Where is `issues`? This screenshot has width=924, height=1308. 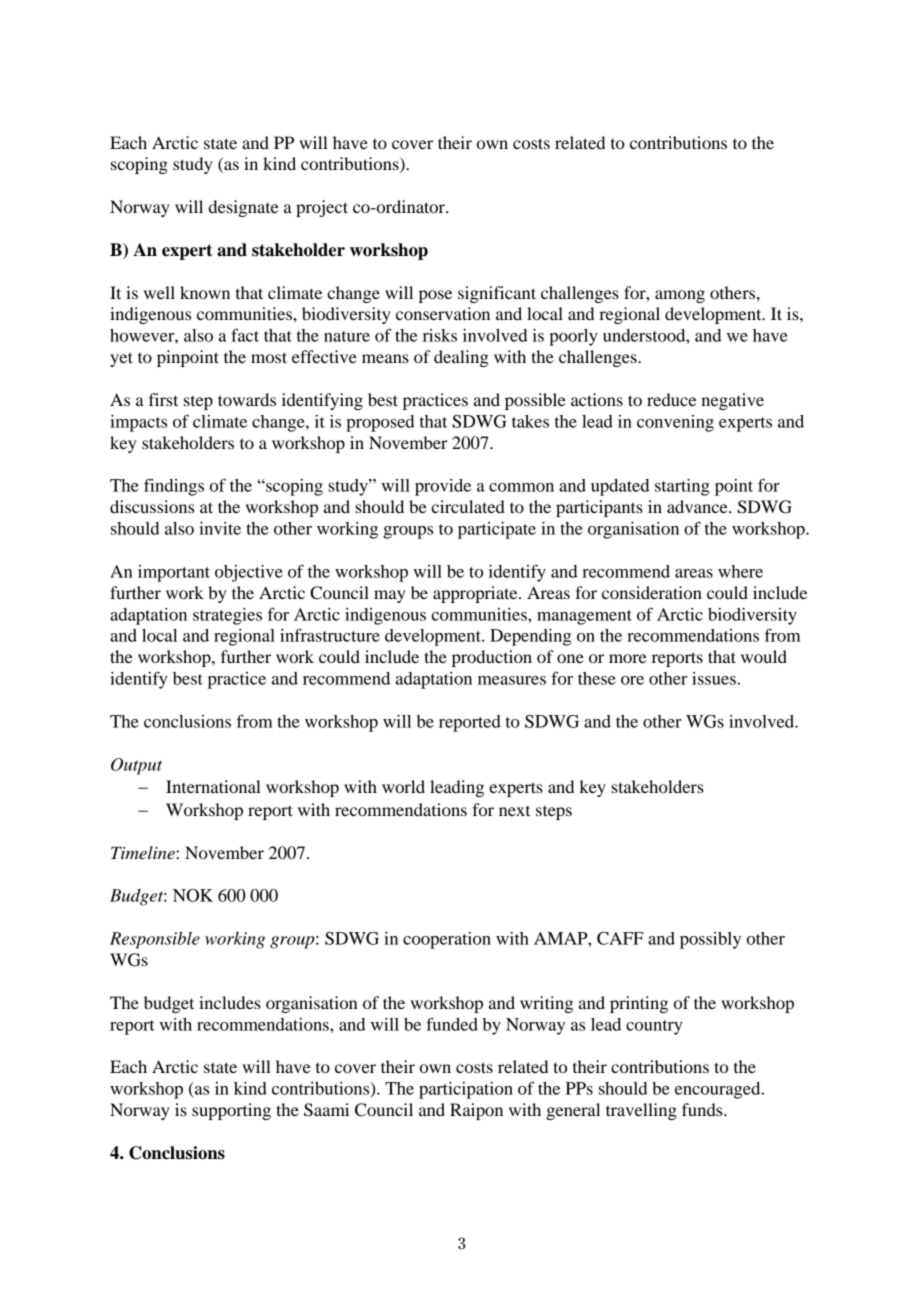
issues is located at coordinates (714, 678).
